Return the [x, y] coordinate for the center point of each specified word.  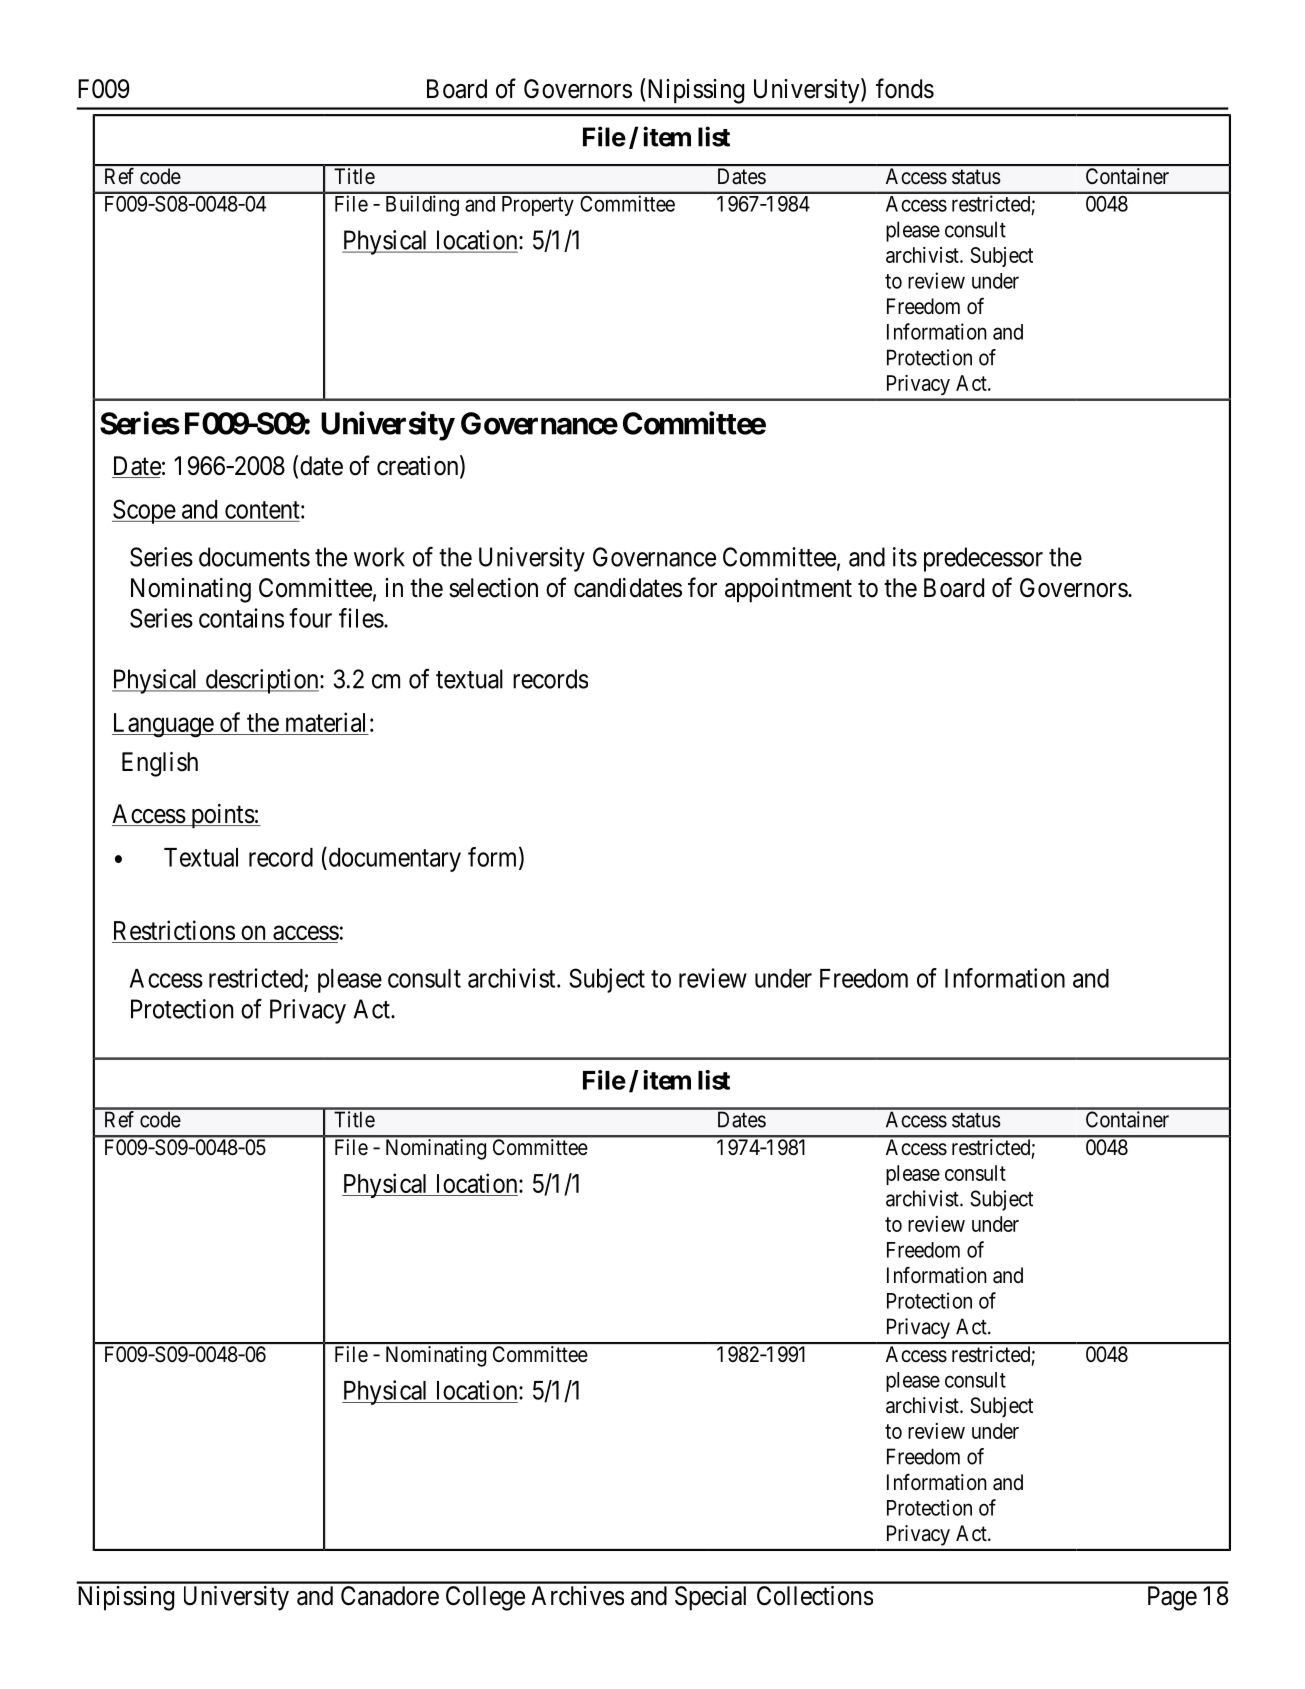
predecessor [983, 559]
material [325, 722]
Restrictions [174, 931]
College [485, 1598]
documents [254, 557]
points [221, 816]
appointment [788, 590]
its [905, 557]
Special [710, 1598]
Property [538, 206]
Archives [577, 1596]
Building [422, 205]
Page [1172, 1598]
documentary [393, 859]
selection [493, 588]
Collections [815, 1596]
